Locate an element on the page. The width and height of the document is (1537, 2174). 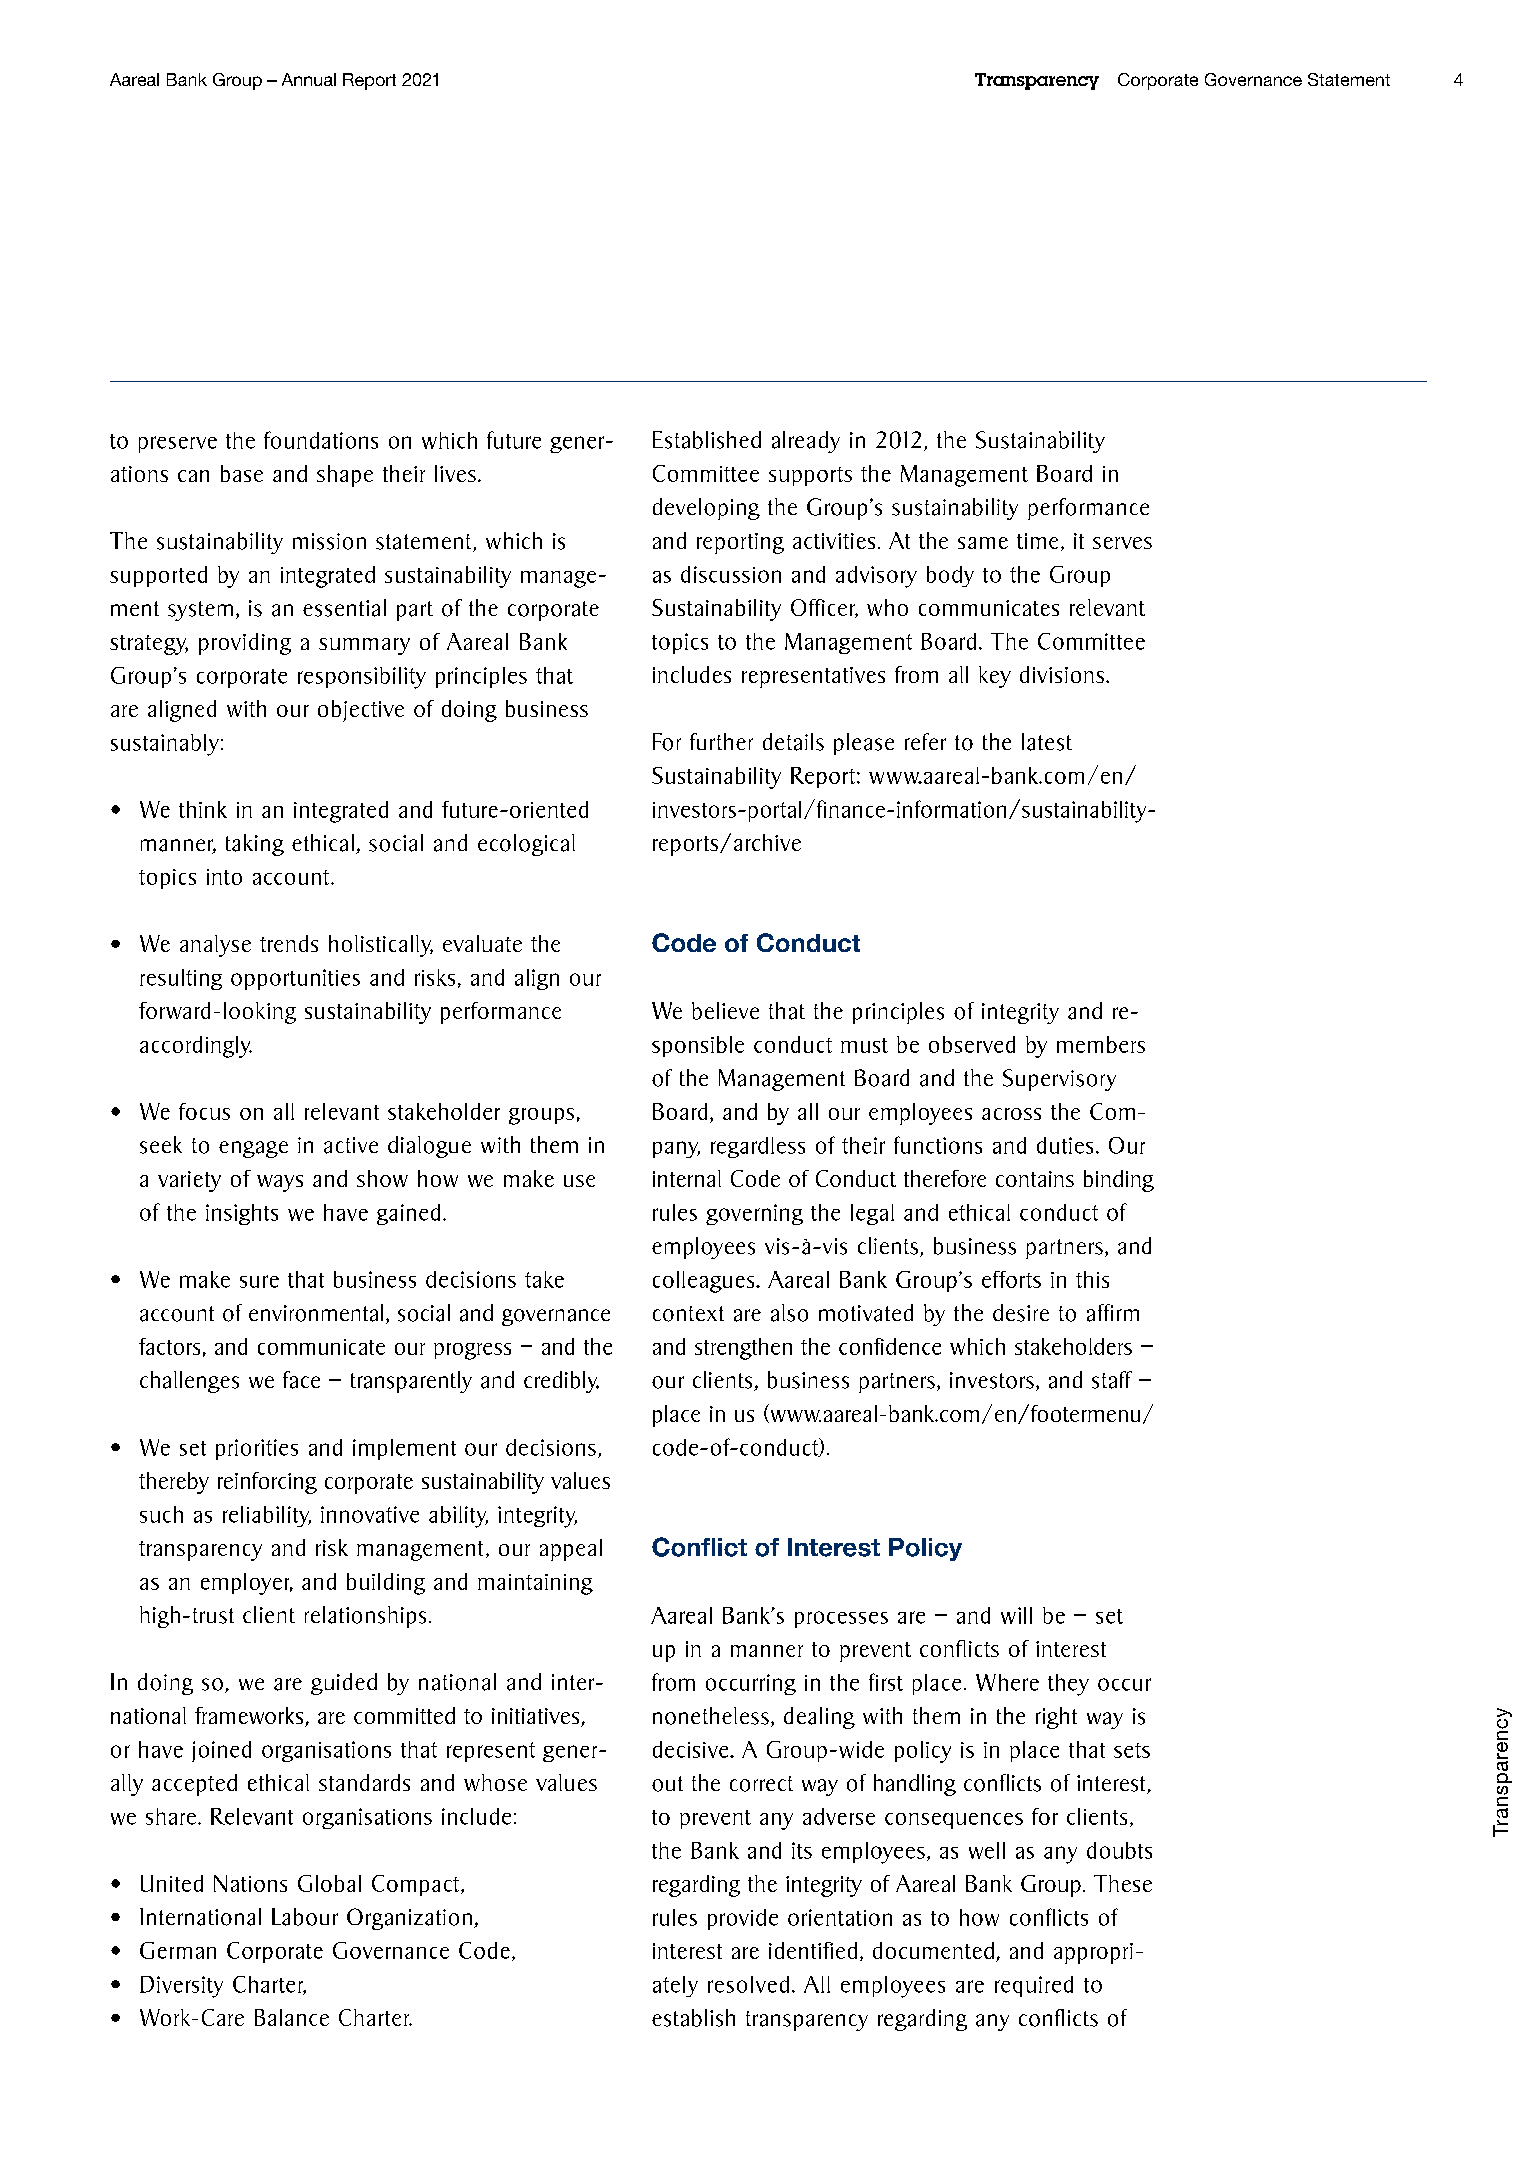
Annual is located at coordinates (309, 79).
